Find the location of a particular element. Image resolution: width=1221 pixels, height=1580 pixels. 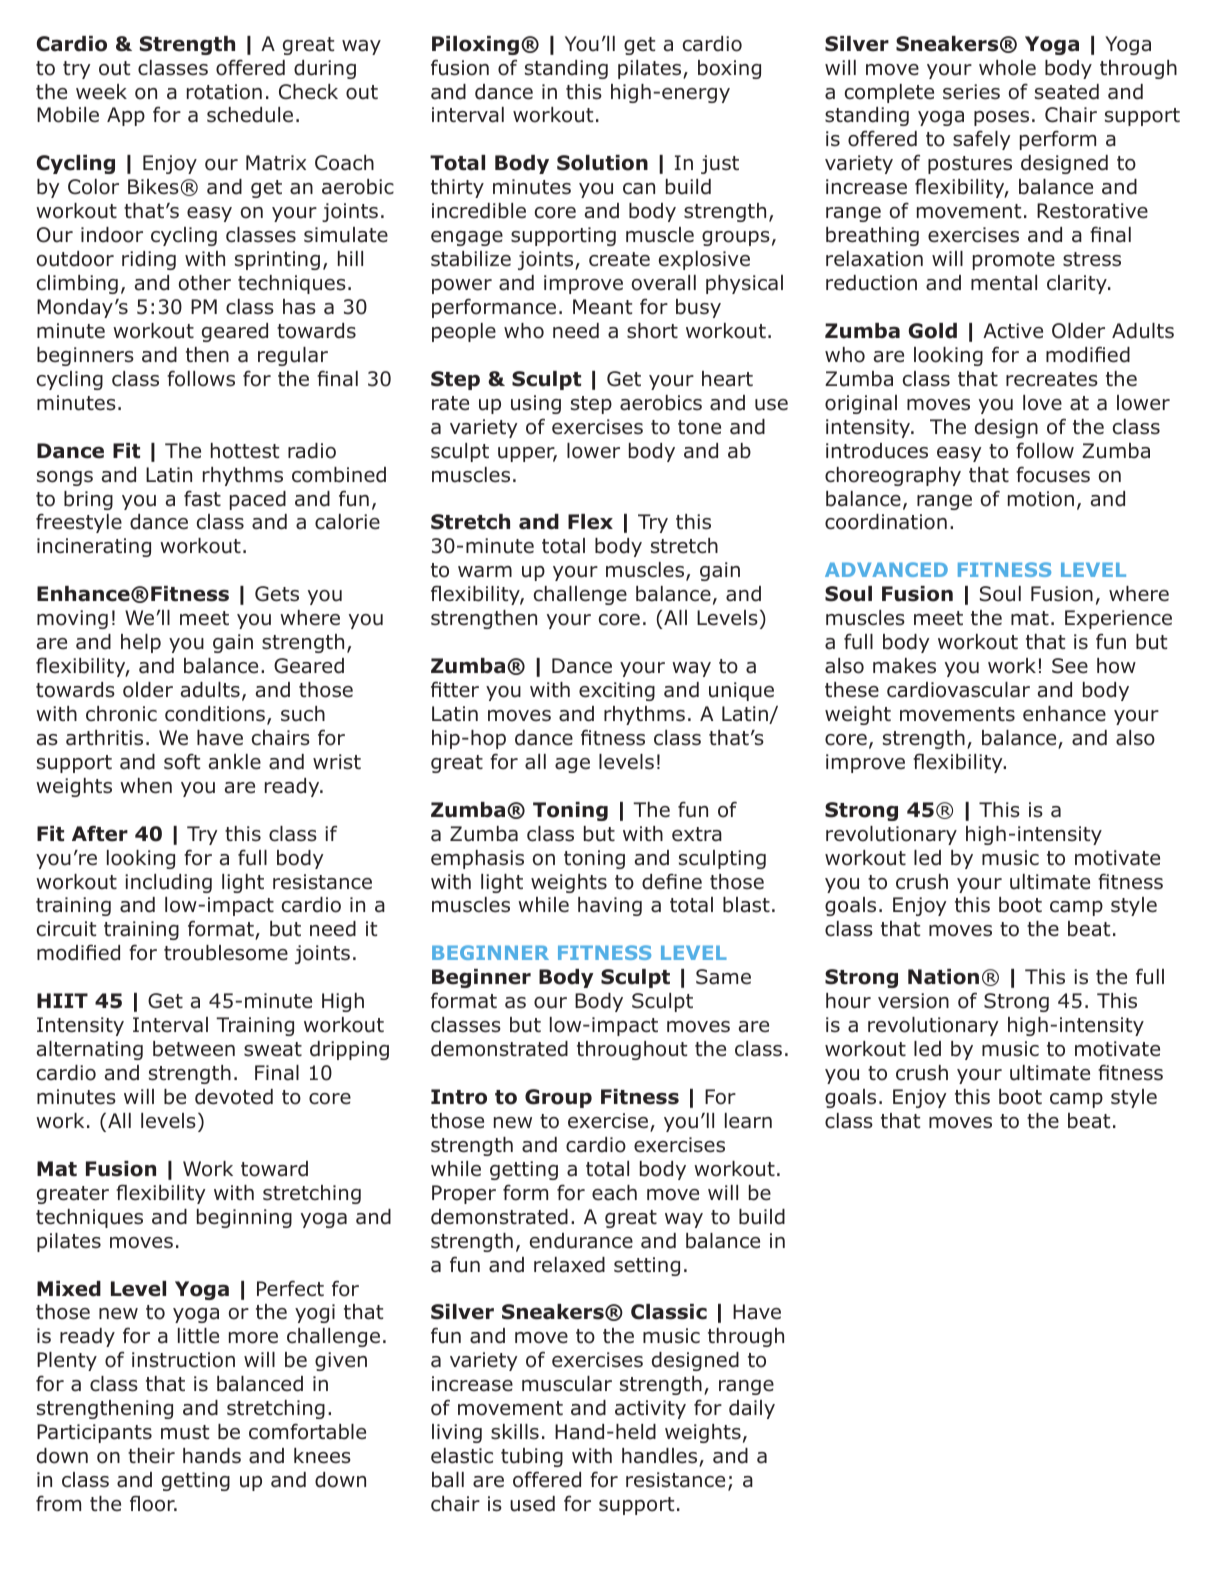

poses is located at coordinates (1001, 118).
